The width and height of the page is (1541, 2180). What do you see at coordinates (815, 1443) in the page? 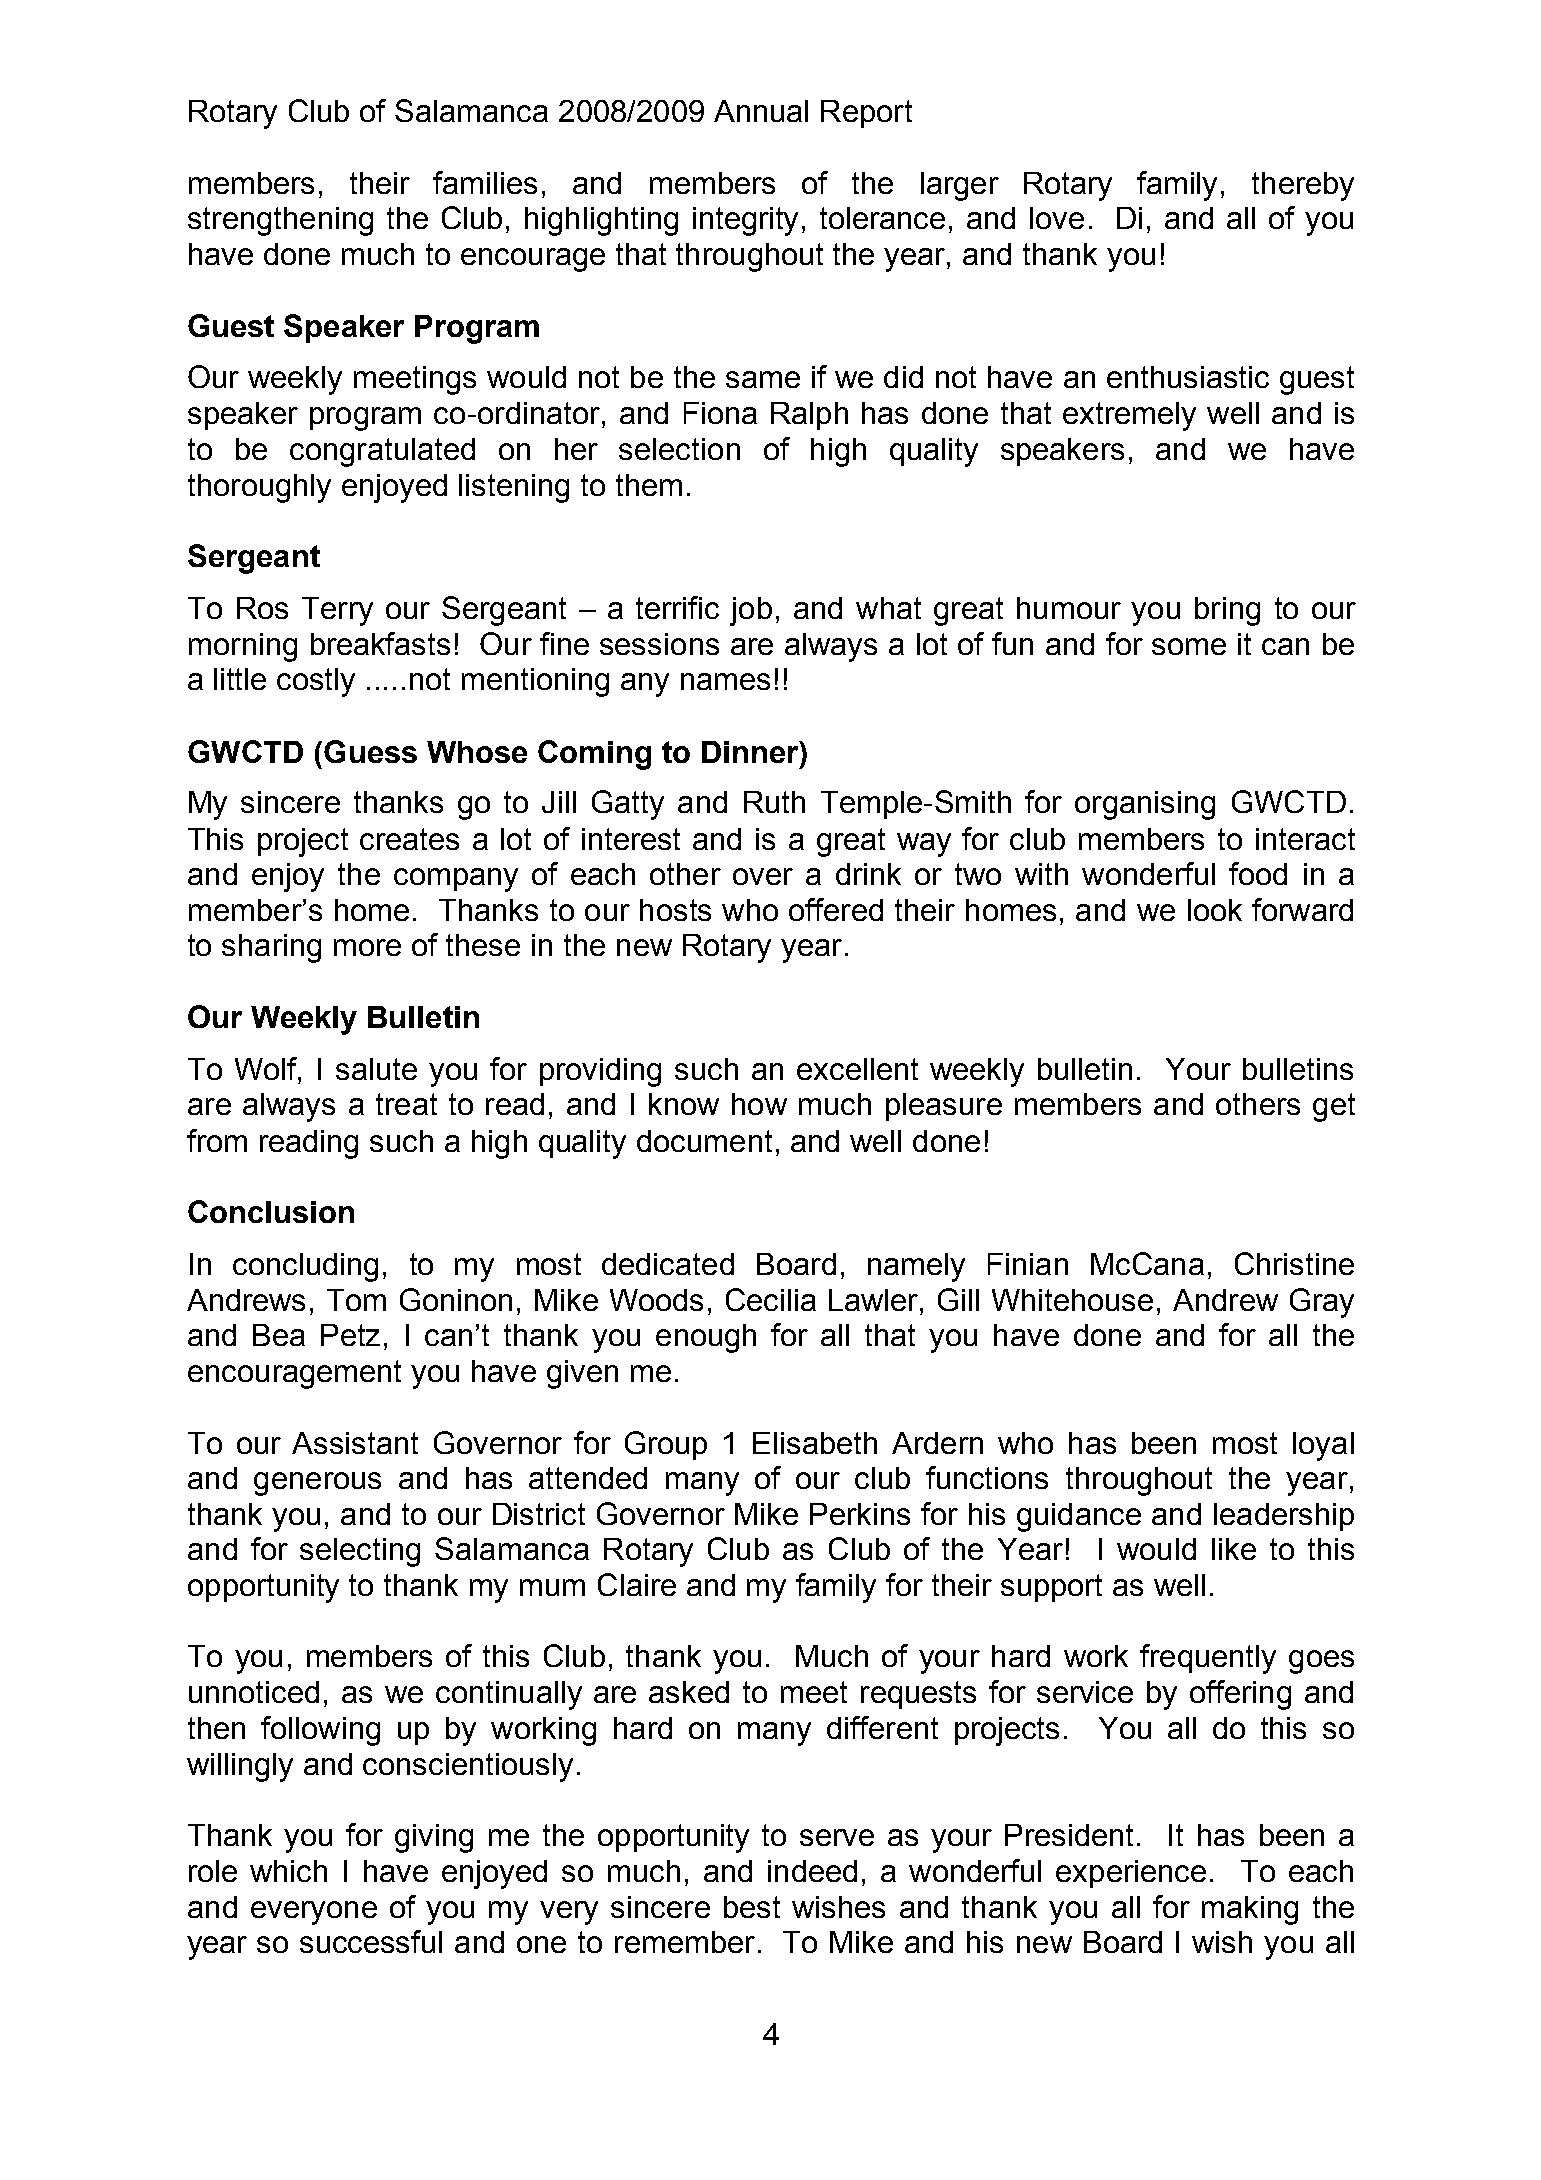
I see `Elisabeth` at bounding box center [815, 1443].
